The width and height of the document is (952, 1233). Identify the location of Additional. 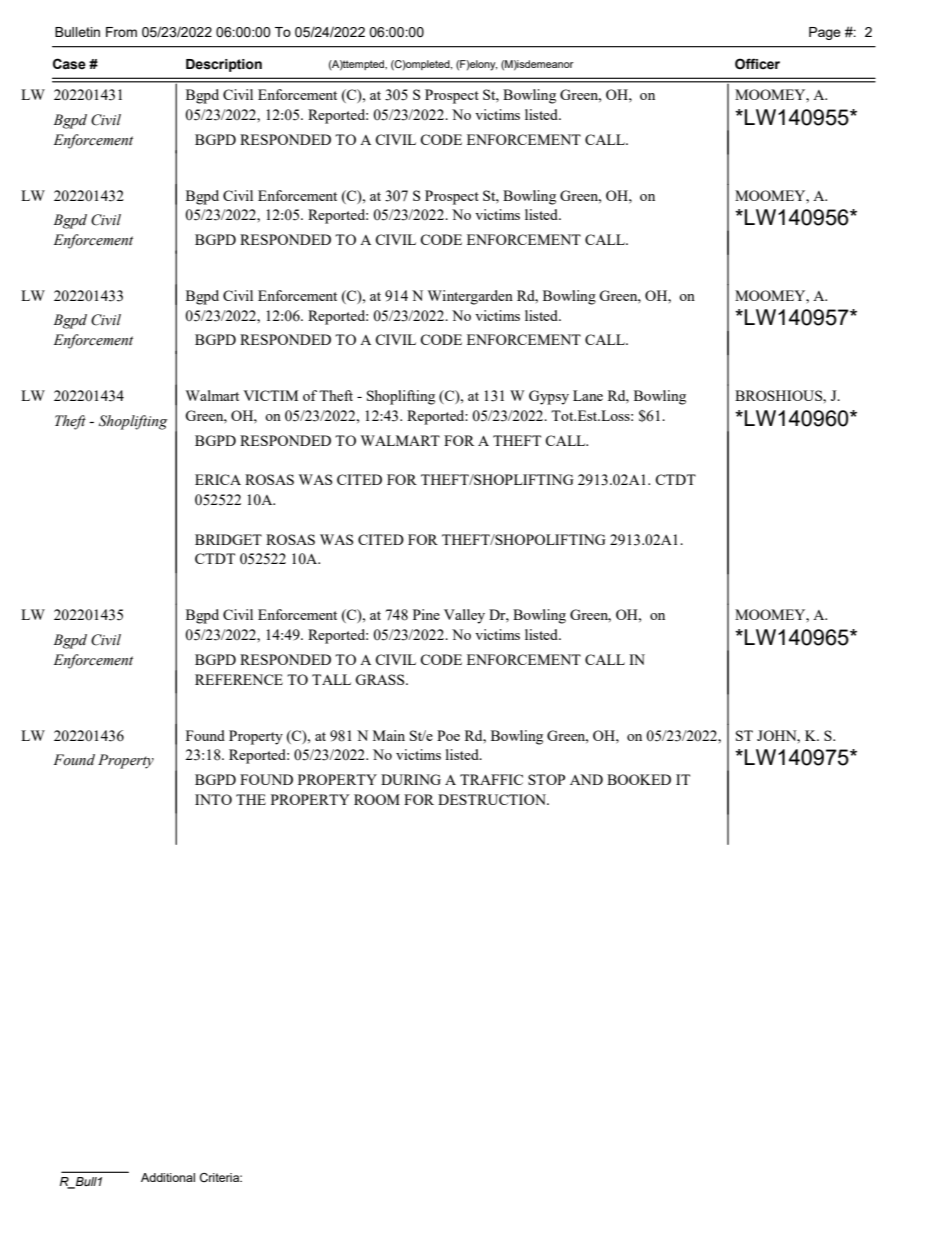
(168, 1177).
